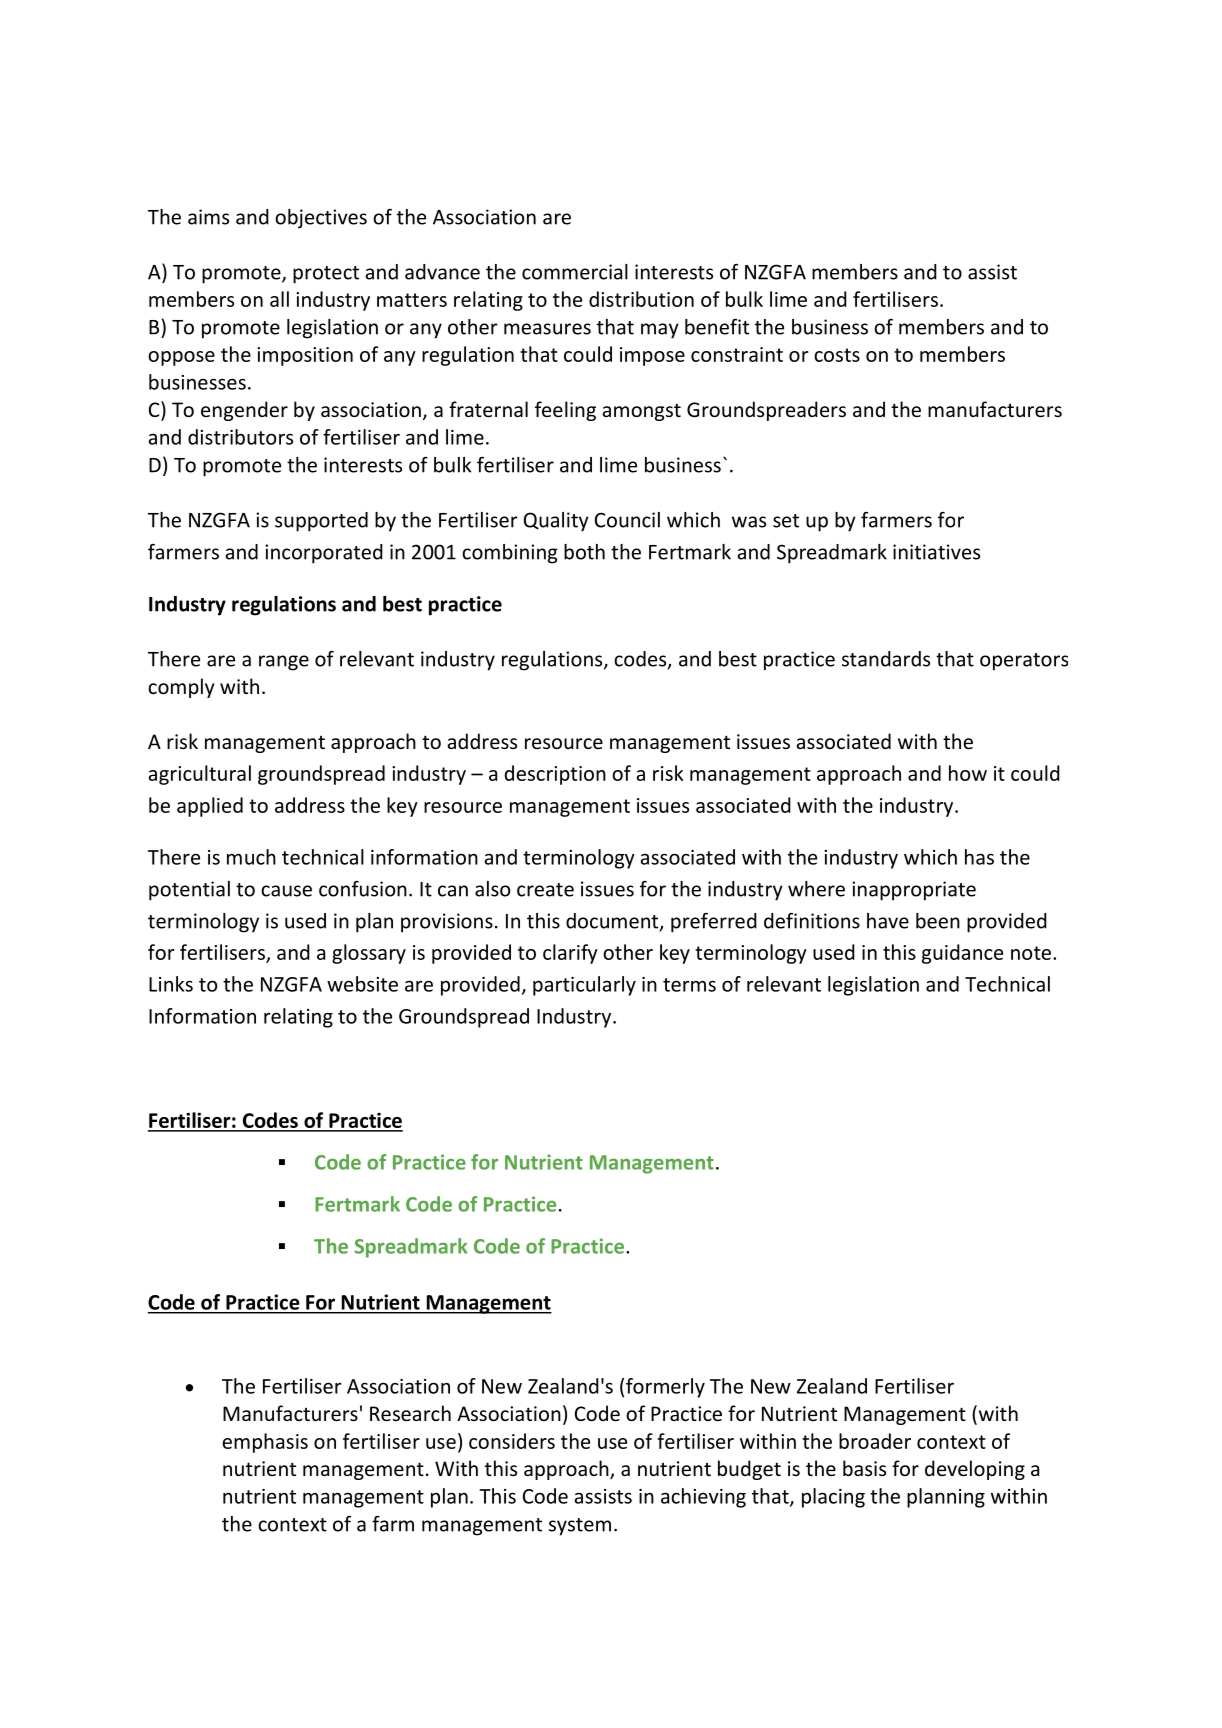 This screenshot has width=1222, height=1728. I want to click on developing, so click(975, 1470).
